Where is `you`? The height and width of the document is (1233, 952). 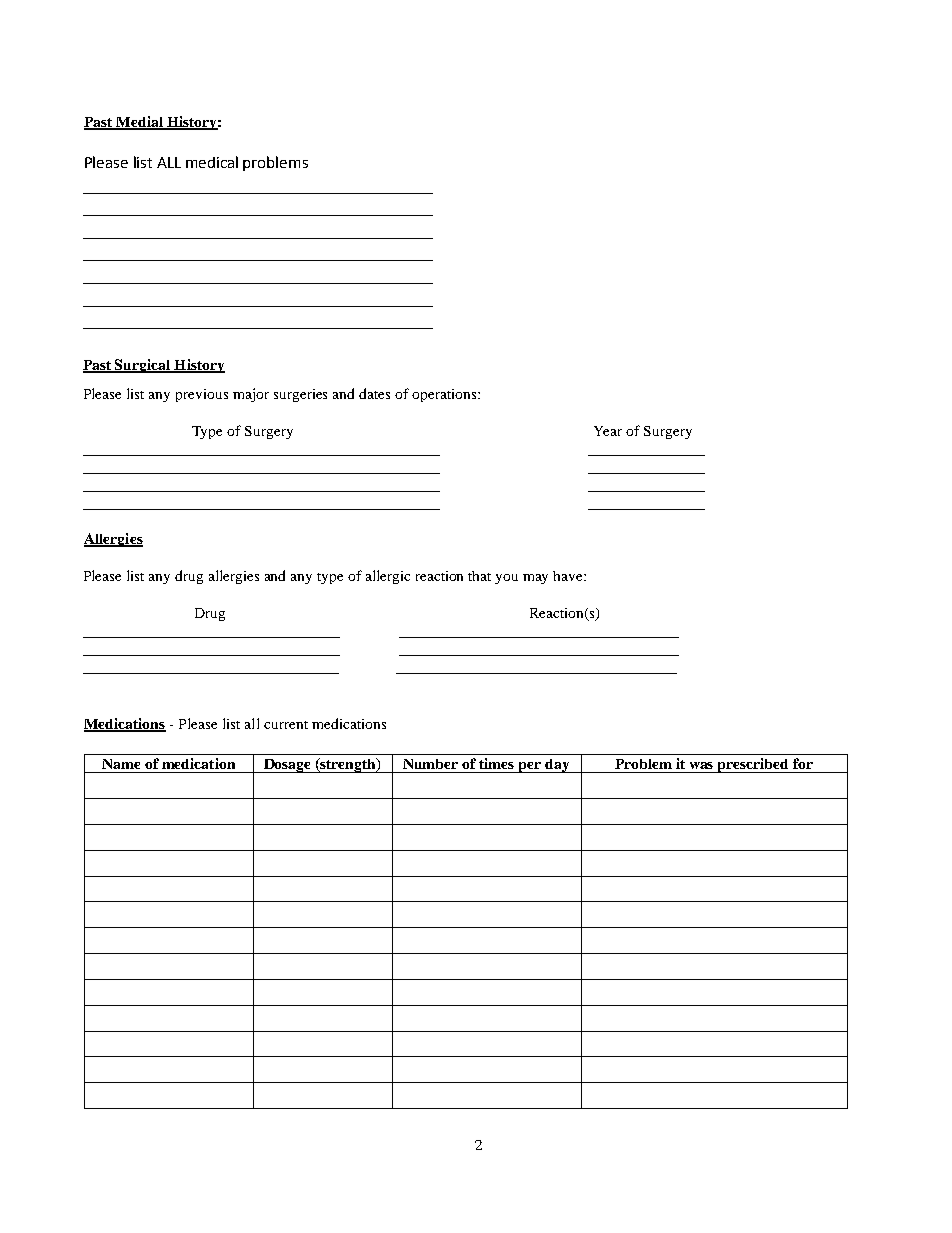
you is located at coordinates (506, 579).
